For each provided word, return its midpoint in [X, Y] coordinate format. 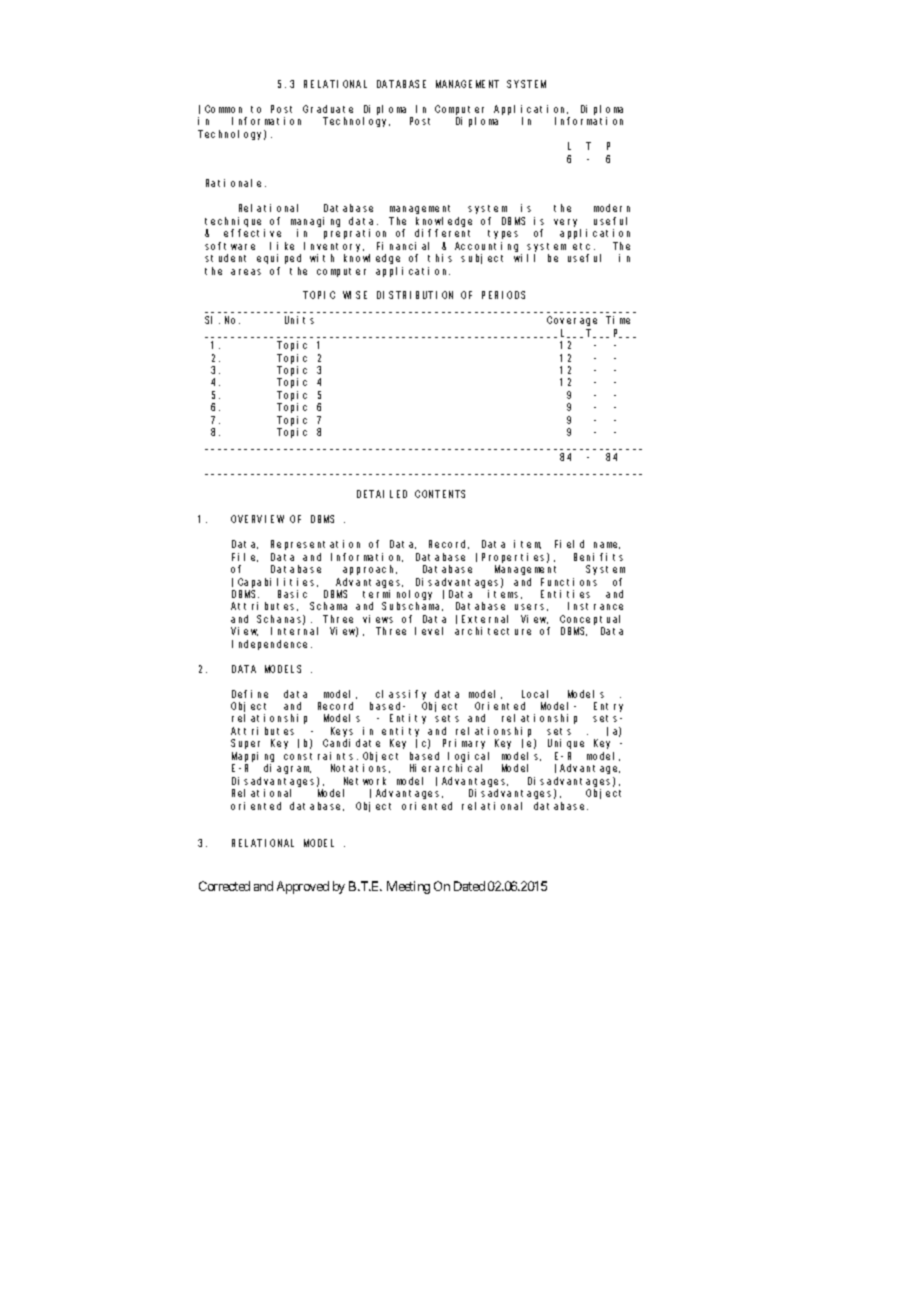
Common [223, 109]
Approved [303, 887]
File [245, 557]
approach [370, 570]
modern [612, 208]
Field [569, 544]
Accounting [486, 247]
